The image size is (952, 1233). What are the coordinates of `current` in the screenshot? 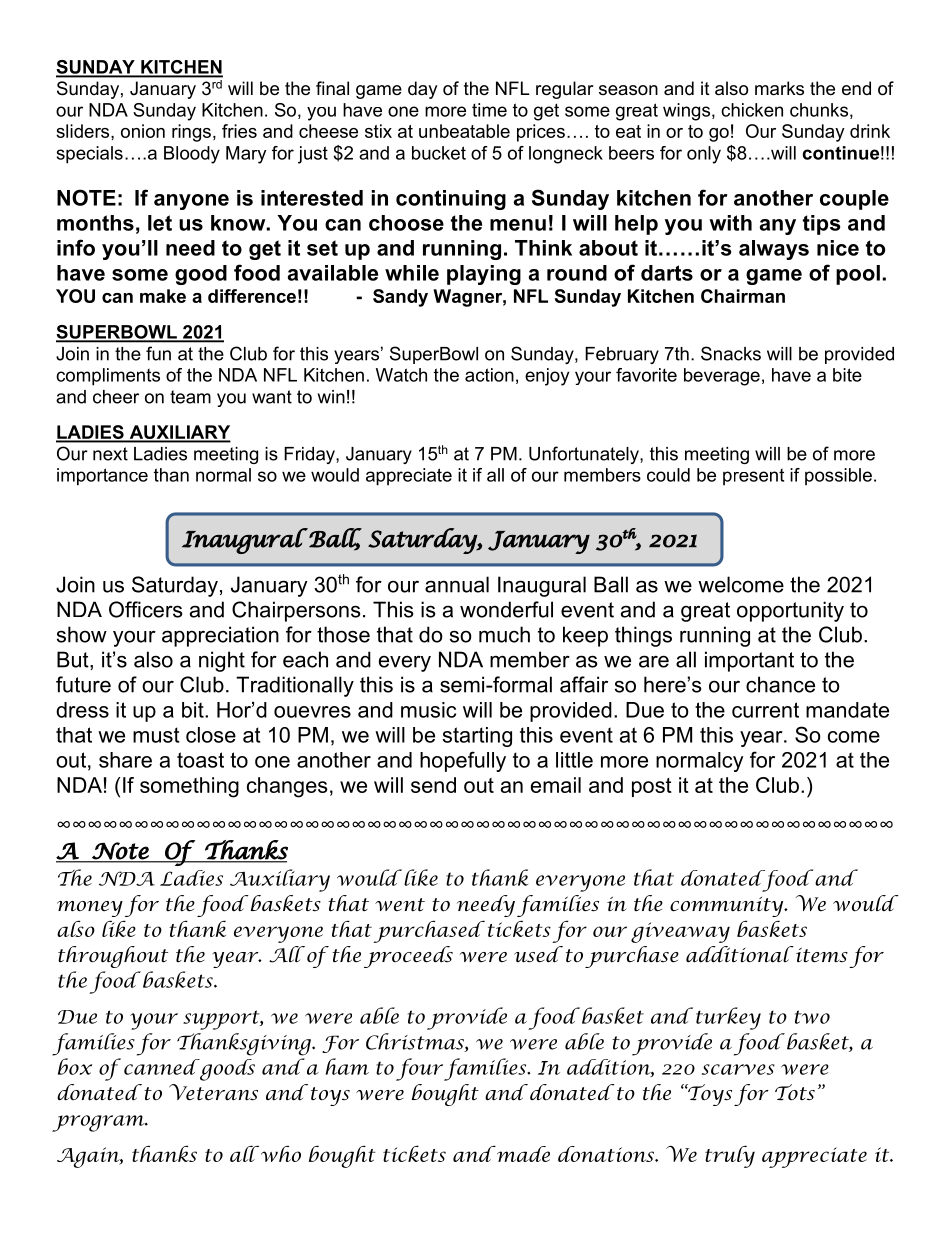 It's located at (765, 710).
